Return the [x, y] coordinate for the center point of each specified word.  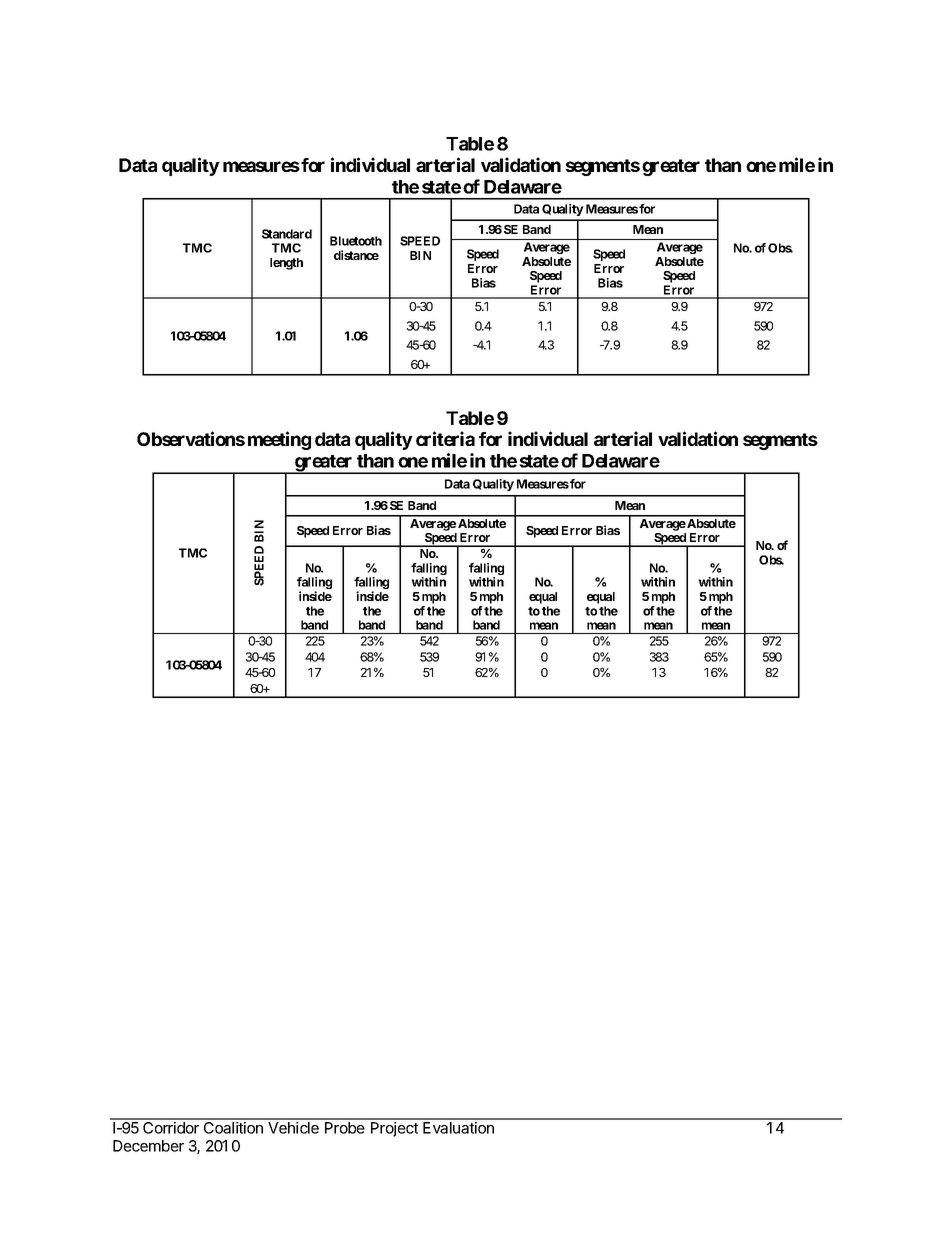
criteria [445, 438]
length [286, 264]
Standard [287, 234]
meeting [279, 440]
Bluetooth [356, 241]
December [148, 1146]
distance [356, 255]
